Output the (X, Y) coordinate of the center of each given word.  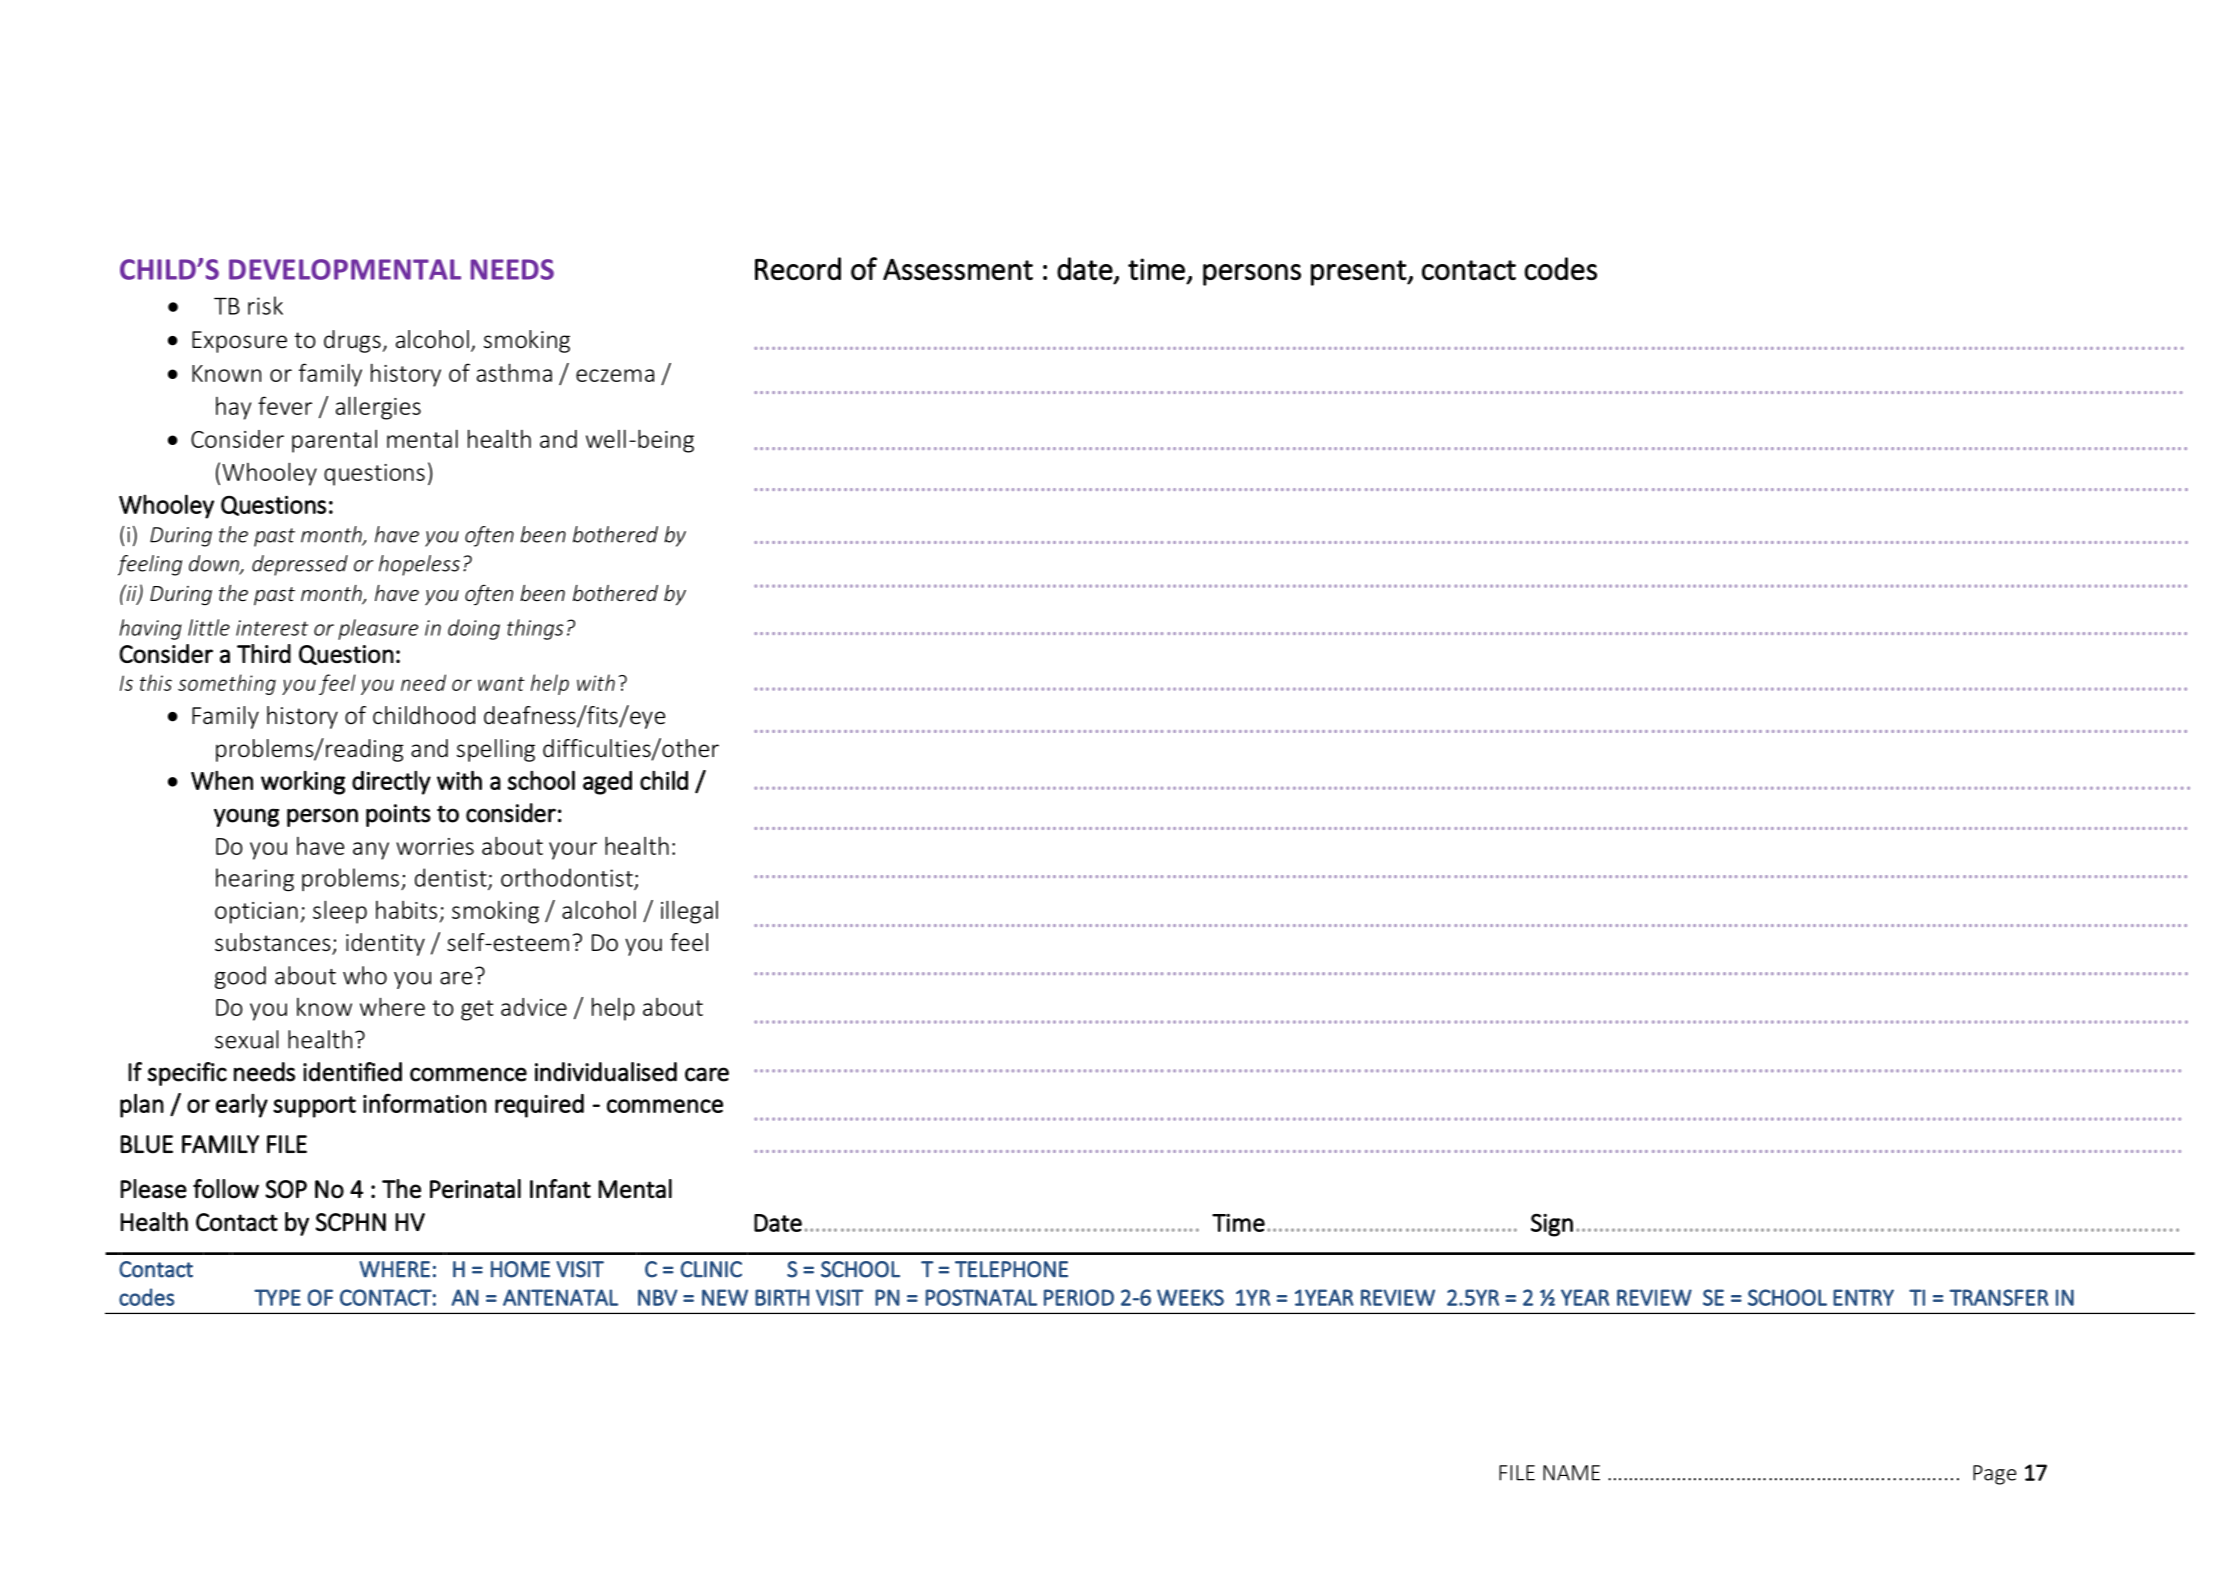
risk (265, 305)
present (1359, 273)
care (707, 1074)
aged (607, 783)
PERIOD (1079, 1297)
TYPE (277, 1297)
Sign (1552, 1225)
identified (352, 1072)
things (535, 629)
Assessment (958, 269)
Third (264, 653)
